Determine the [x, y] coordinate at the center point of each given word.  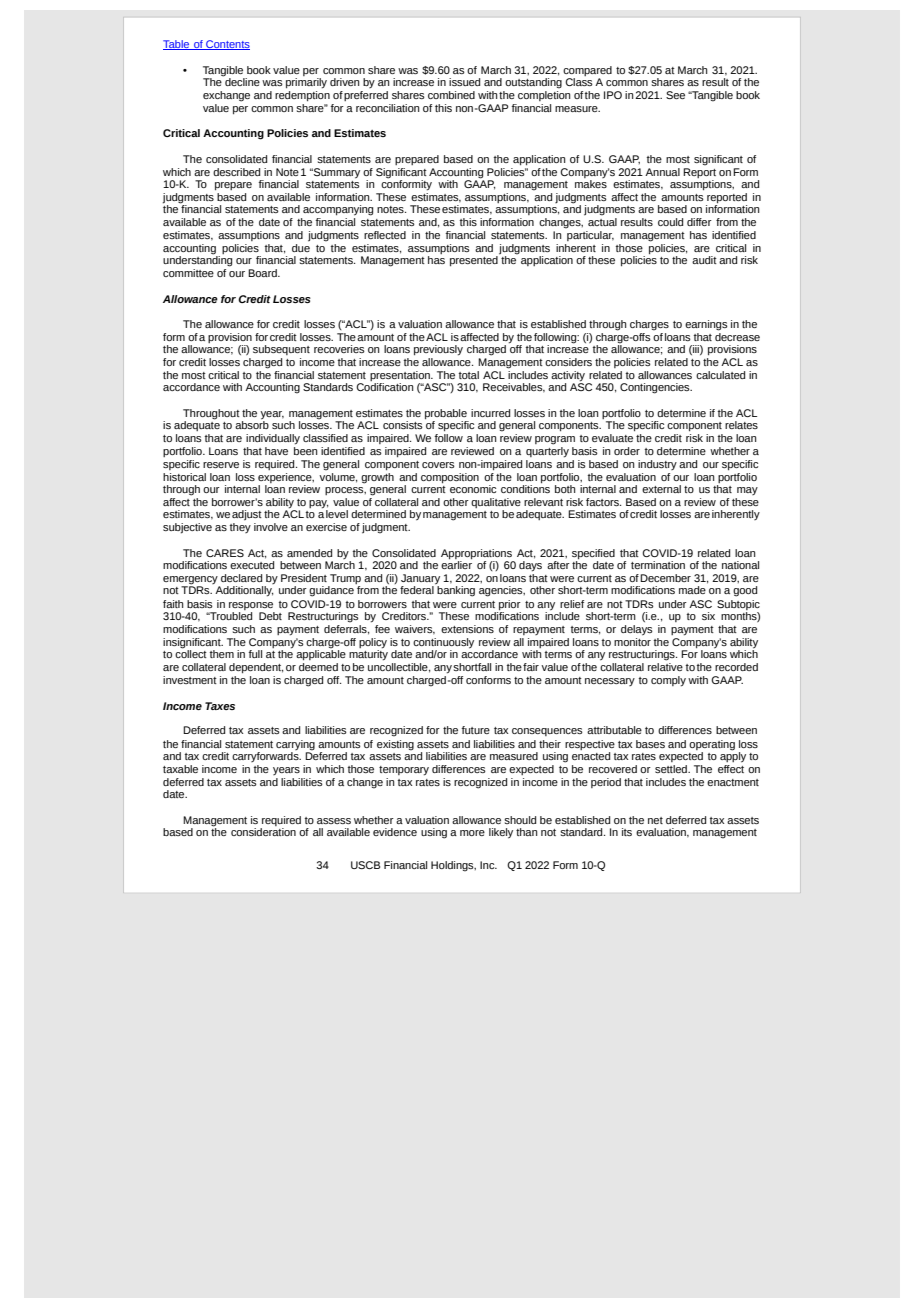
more [472, 833]
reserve [221, 465]
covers [438, 465]
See [675, 95]
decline [241, 81]
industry [657, 465]
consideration [263, 832]
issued [464, 82]
